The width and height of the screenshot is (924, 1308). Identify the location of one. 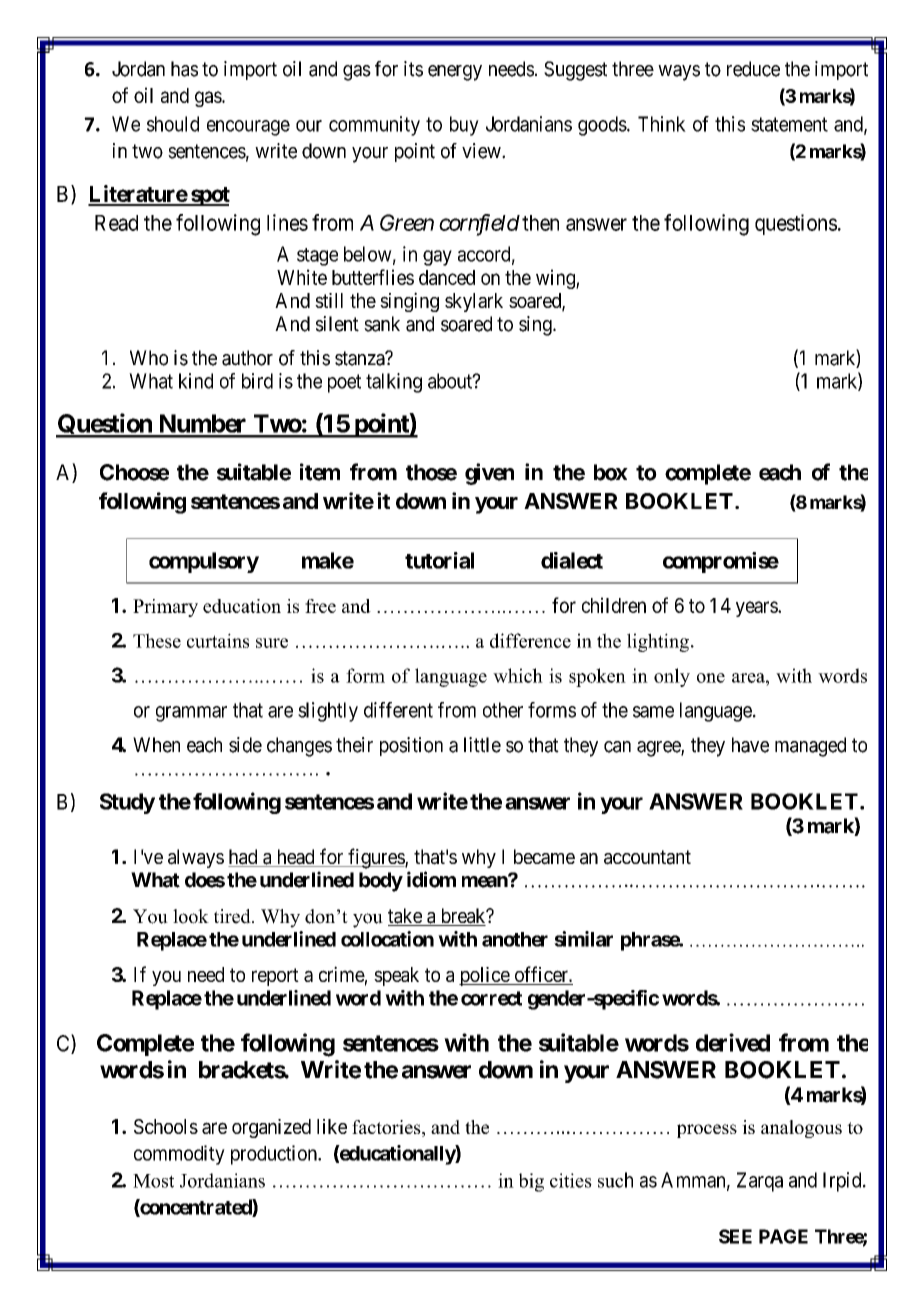
(711, 678).
